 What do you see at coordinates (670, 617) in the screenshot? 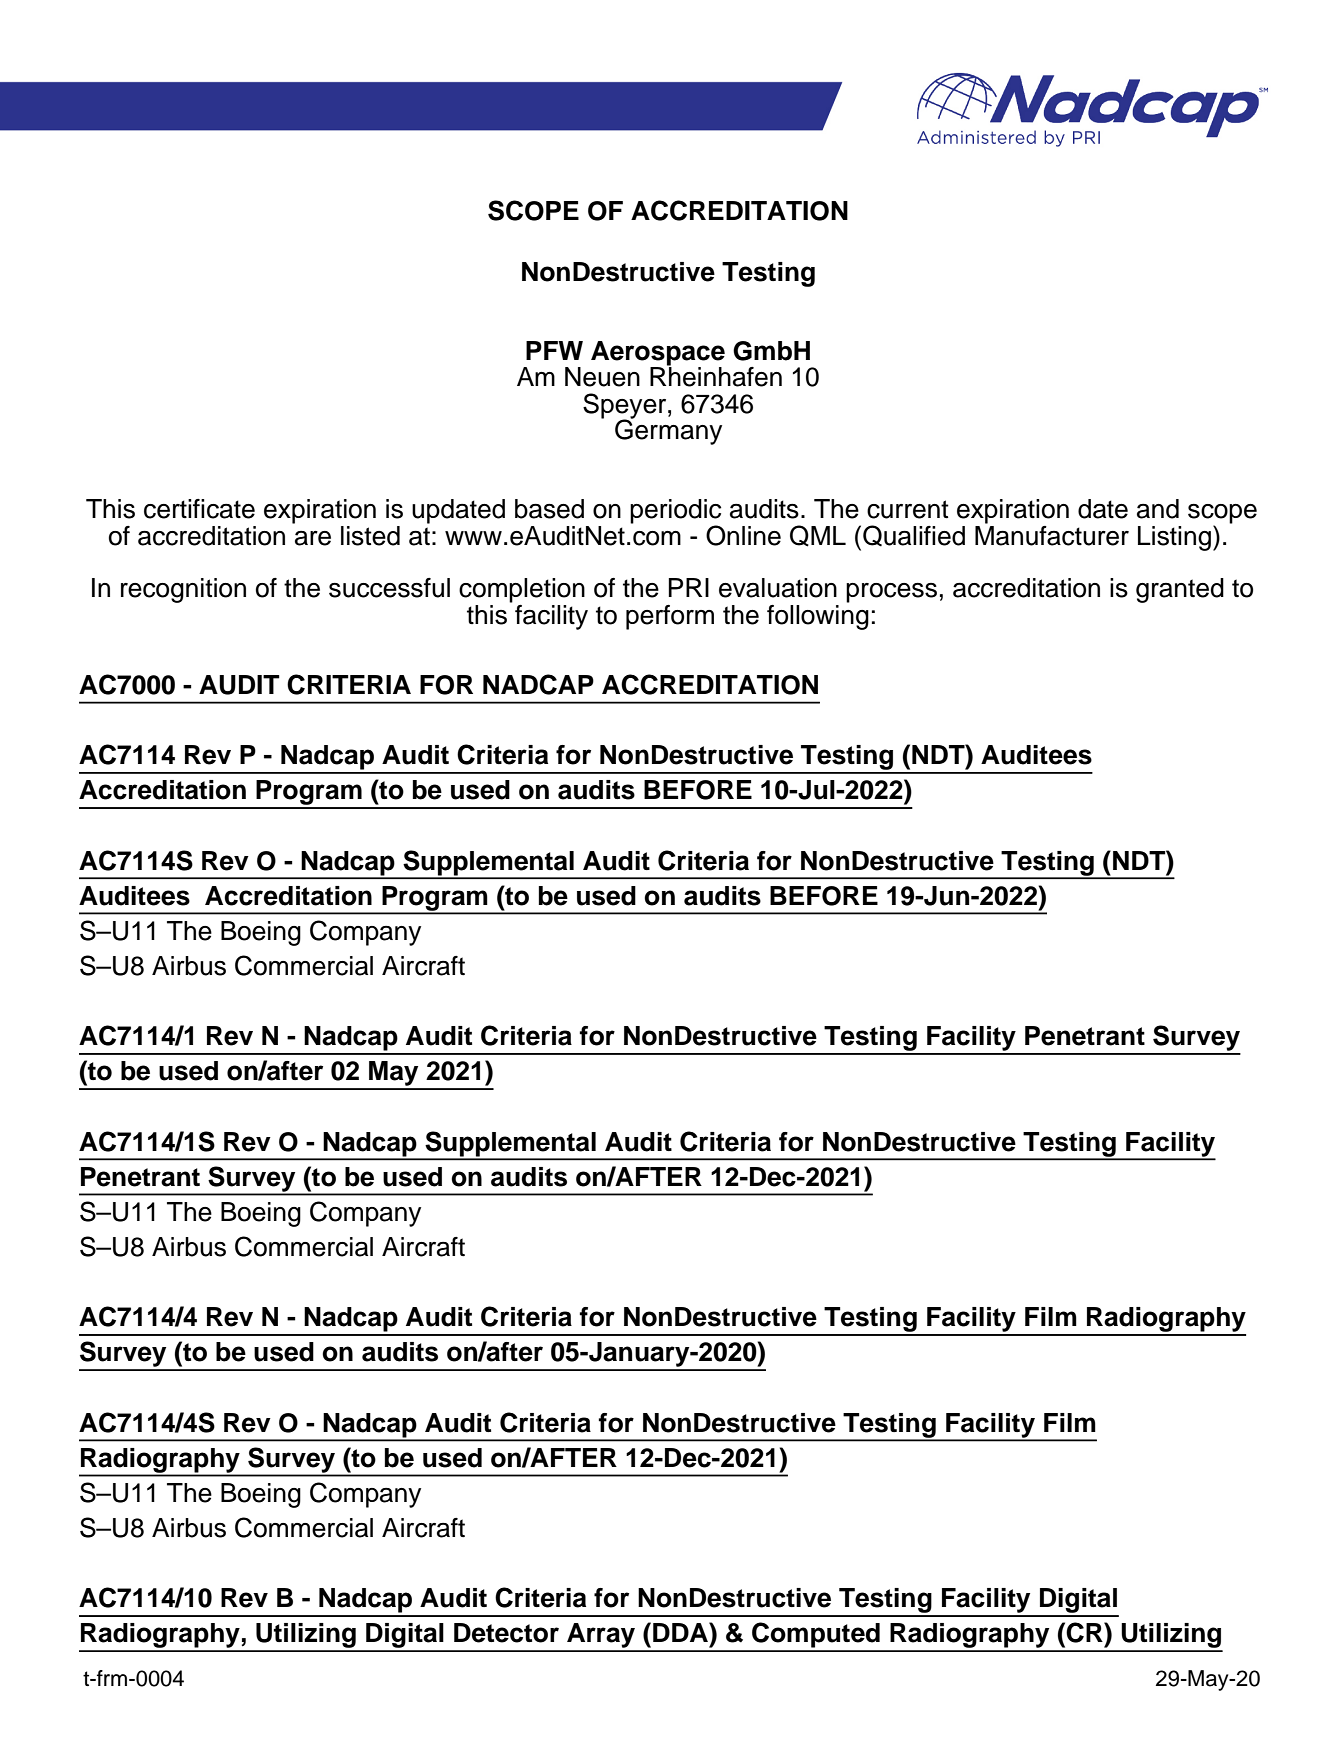
I see `perform` at bounding box center [670, 617].
